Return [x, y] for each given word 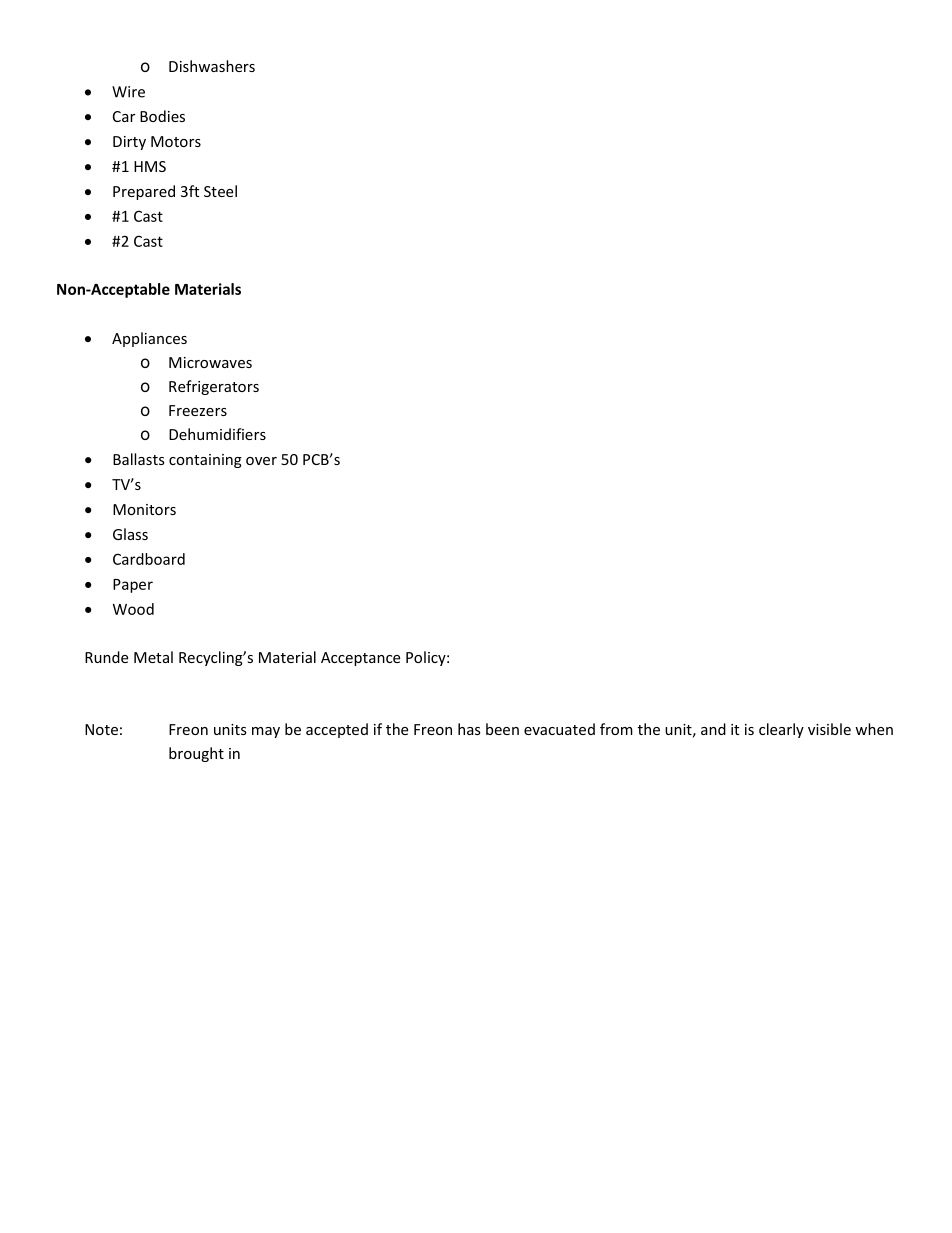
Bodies [162, 116]
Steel [220, 191]
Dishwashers [212, 66]
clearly [781, 730]
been [502, 729]
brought [196, 754]
